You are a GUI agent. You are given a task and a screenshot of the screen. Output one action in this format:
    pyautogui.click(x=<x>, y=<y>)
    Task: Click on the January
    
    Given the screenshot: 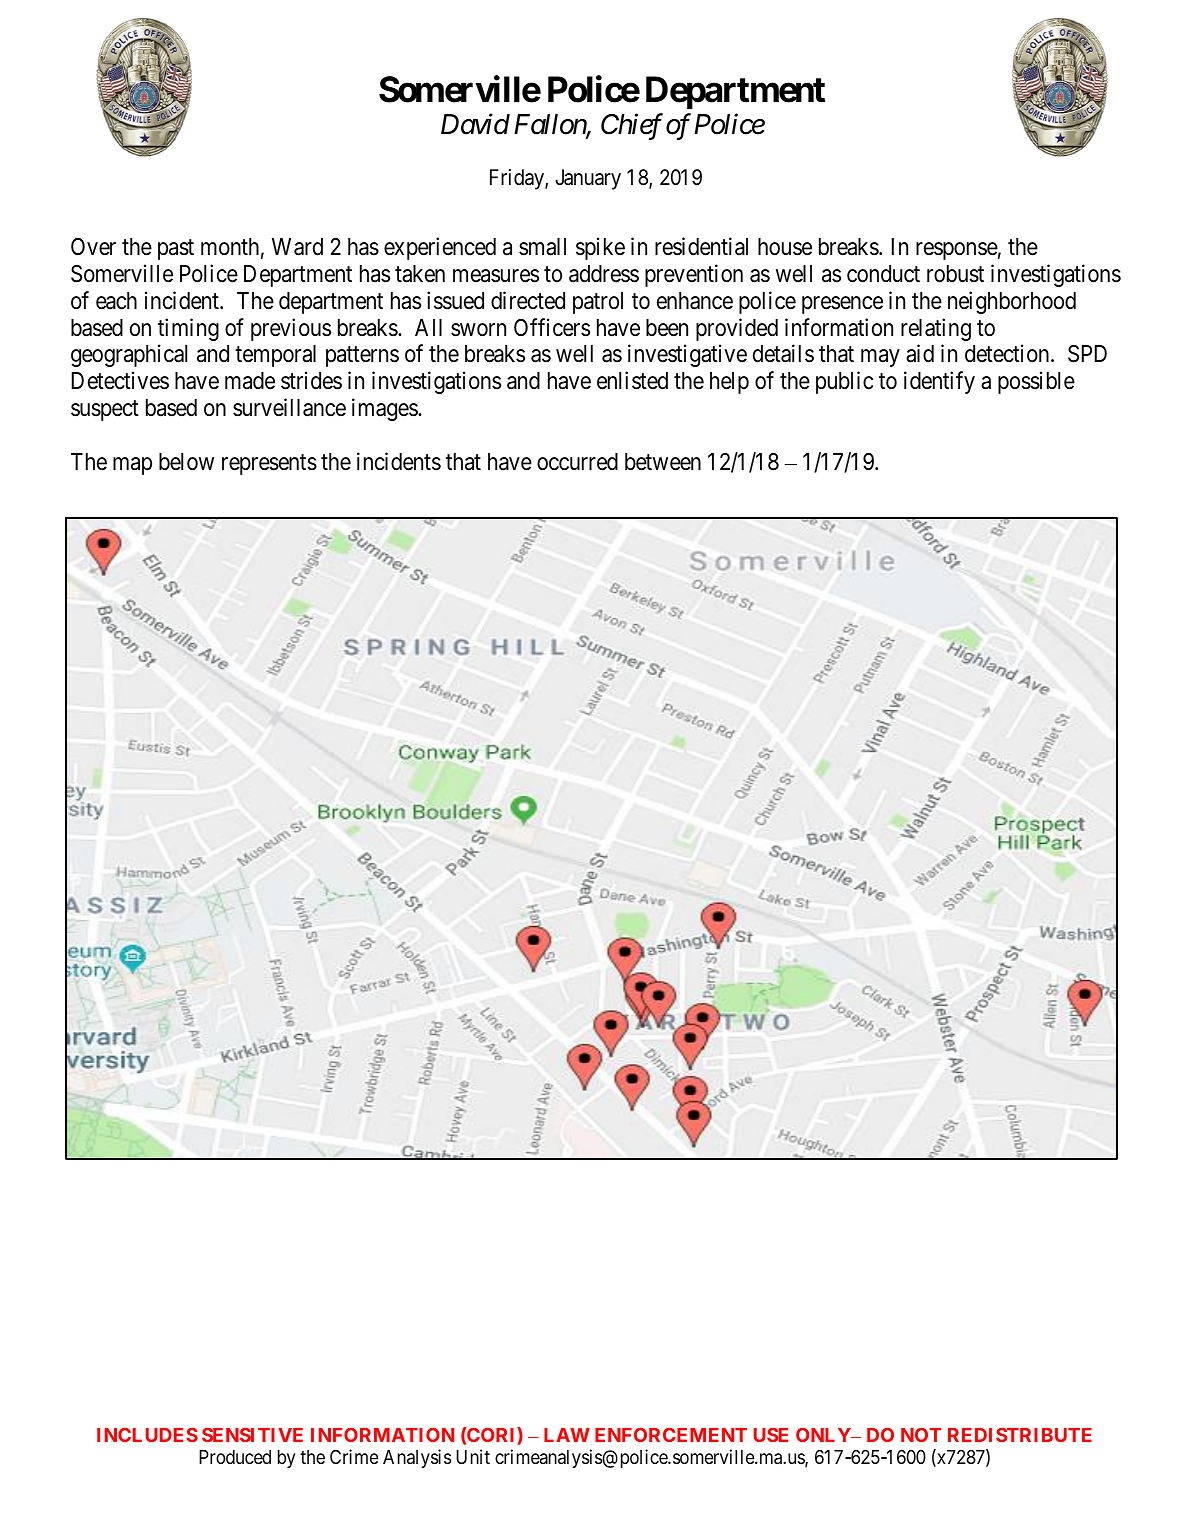 What is the action you would take?
    pyautogui.click(x=588, y=179)
